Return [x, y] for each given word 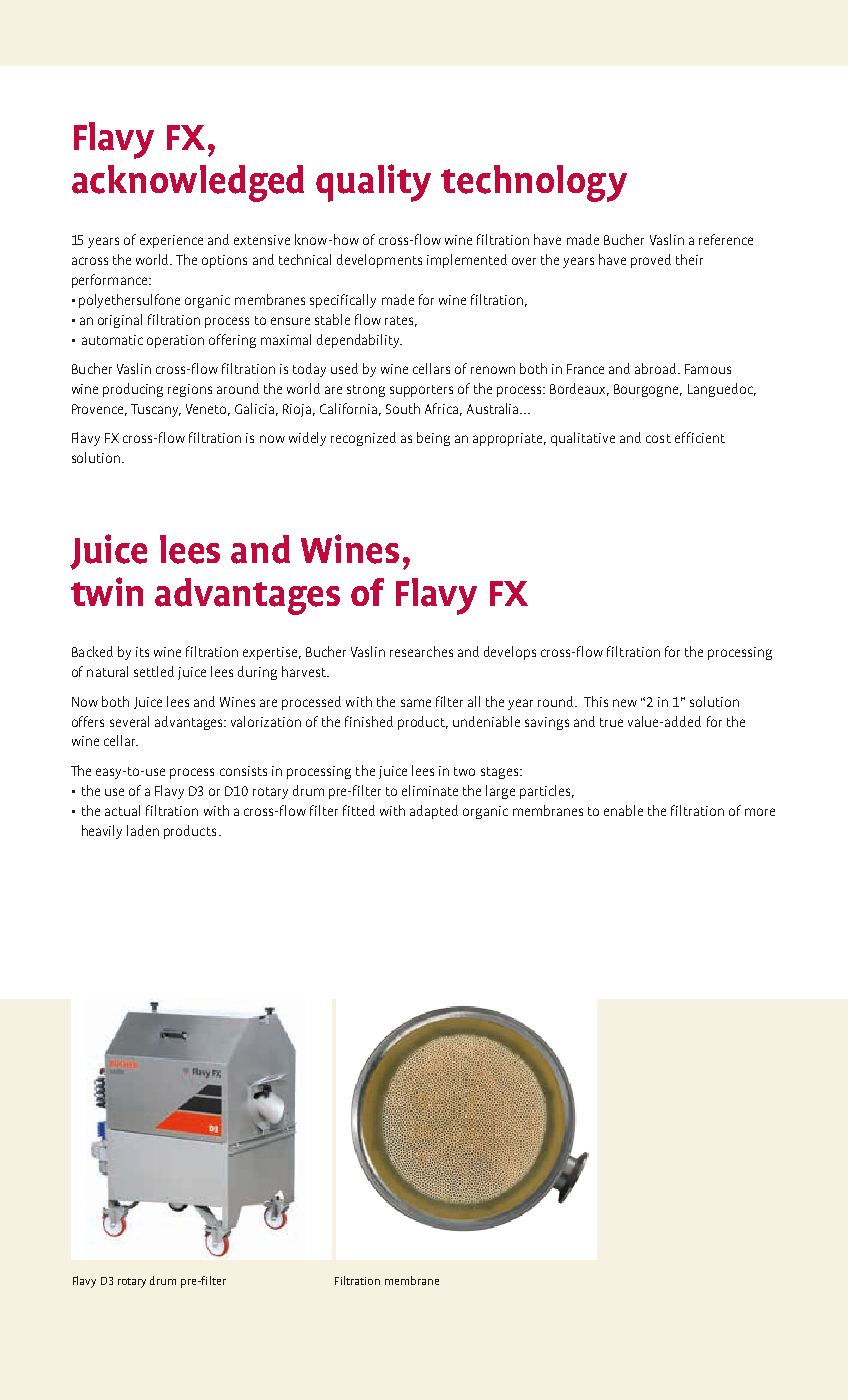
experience [171, 241]
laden [143, 830]
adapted [434, 812]
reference [726, 239]
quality [373, 183]
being [433, 439]
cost [658, 438]
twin [107, 591]
